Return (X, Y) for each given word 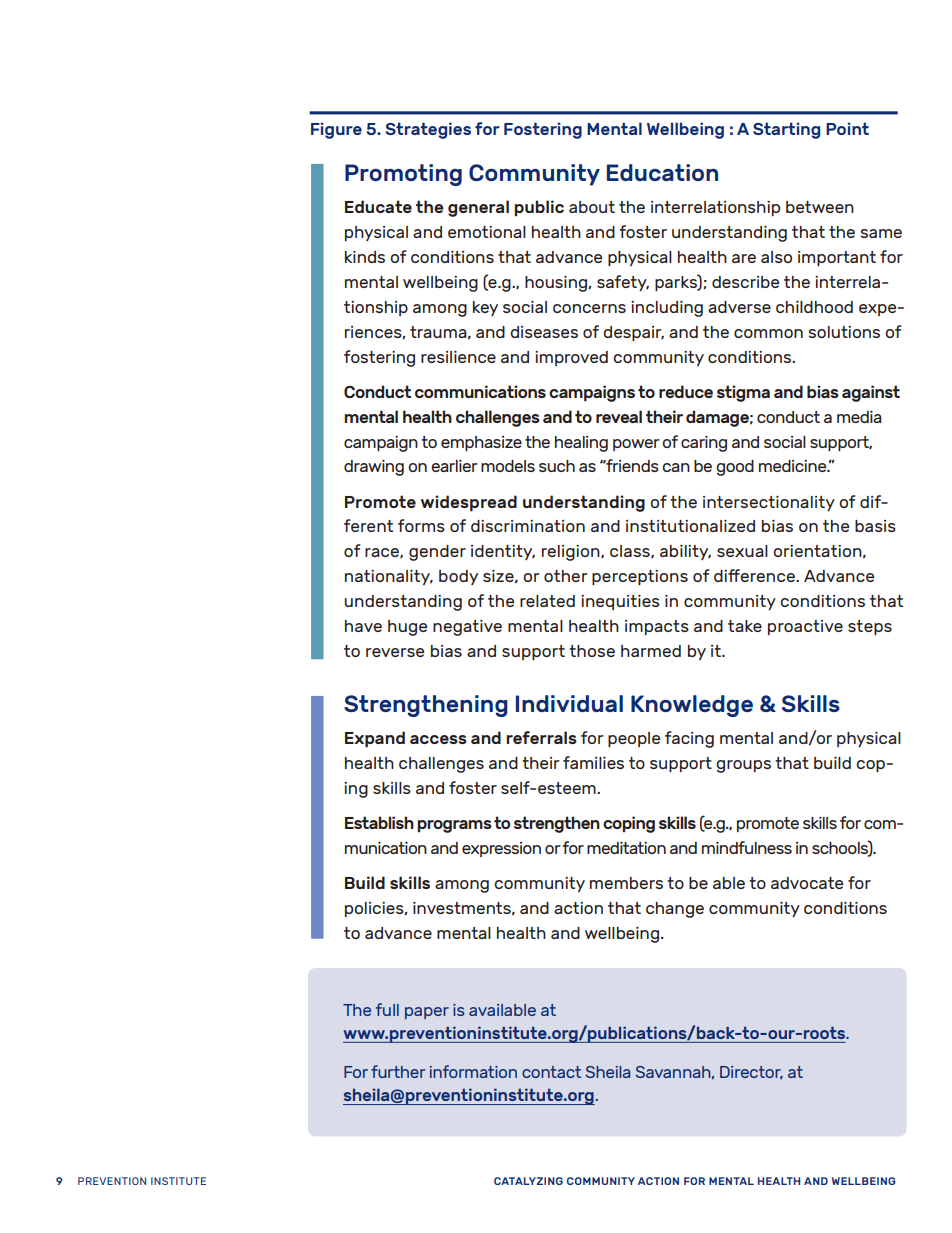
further (398, 1071)
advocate (807, 883)
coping (629, 824)
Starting (786, 130)
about (592, 207)
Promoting (403, 175)
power (636, 445)
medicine (794, 466)
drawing (374, 468)
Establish (379, 822)
